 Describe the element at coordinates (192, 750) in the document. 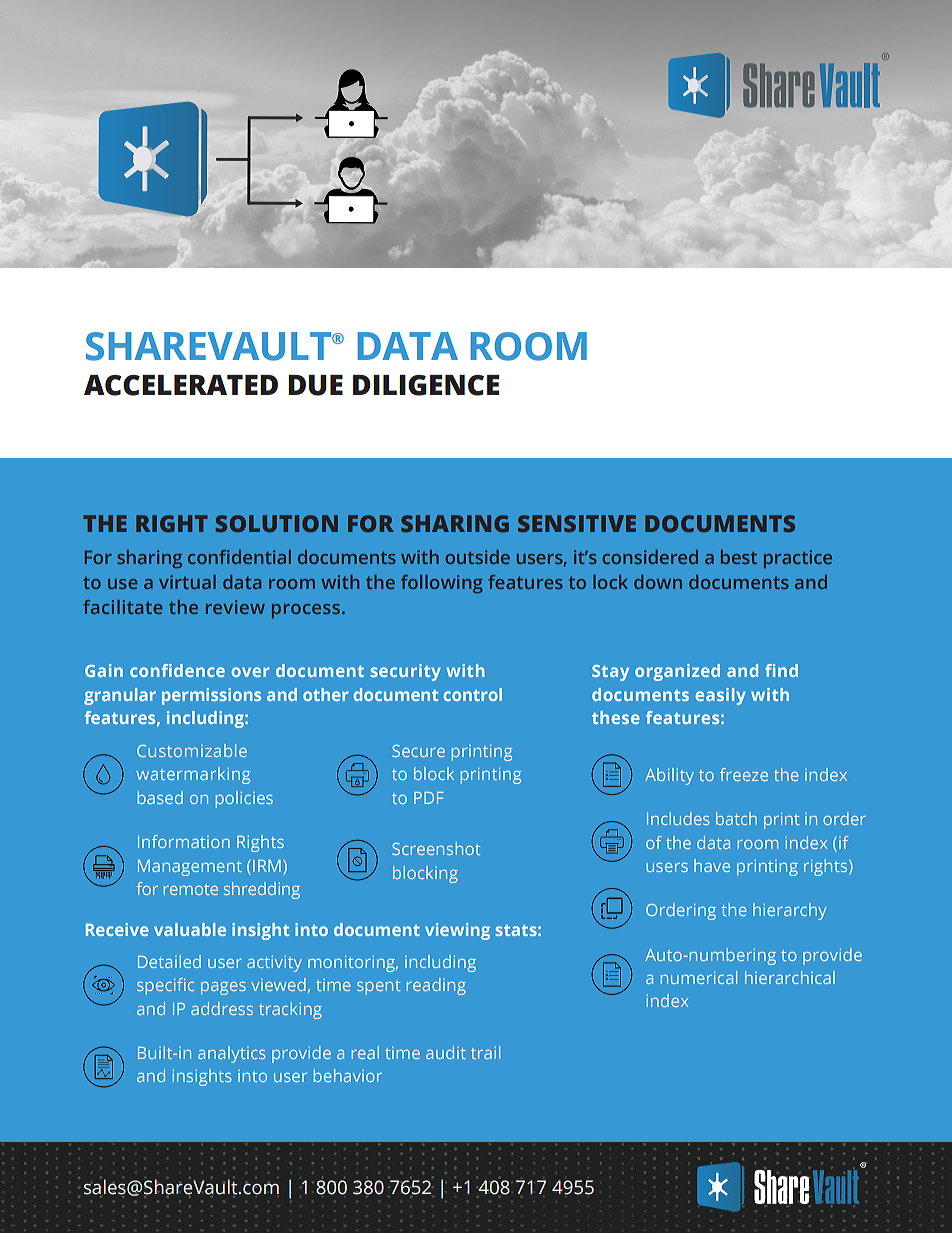

I see `Customizable` at that location.
